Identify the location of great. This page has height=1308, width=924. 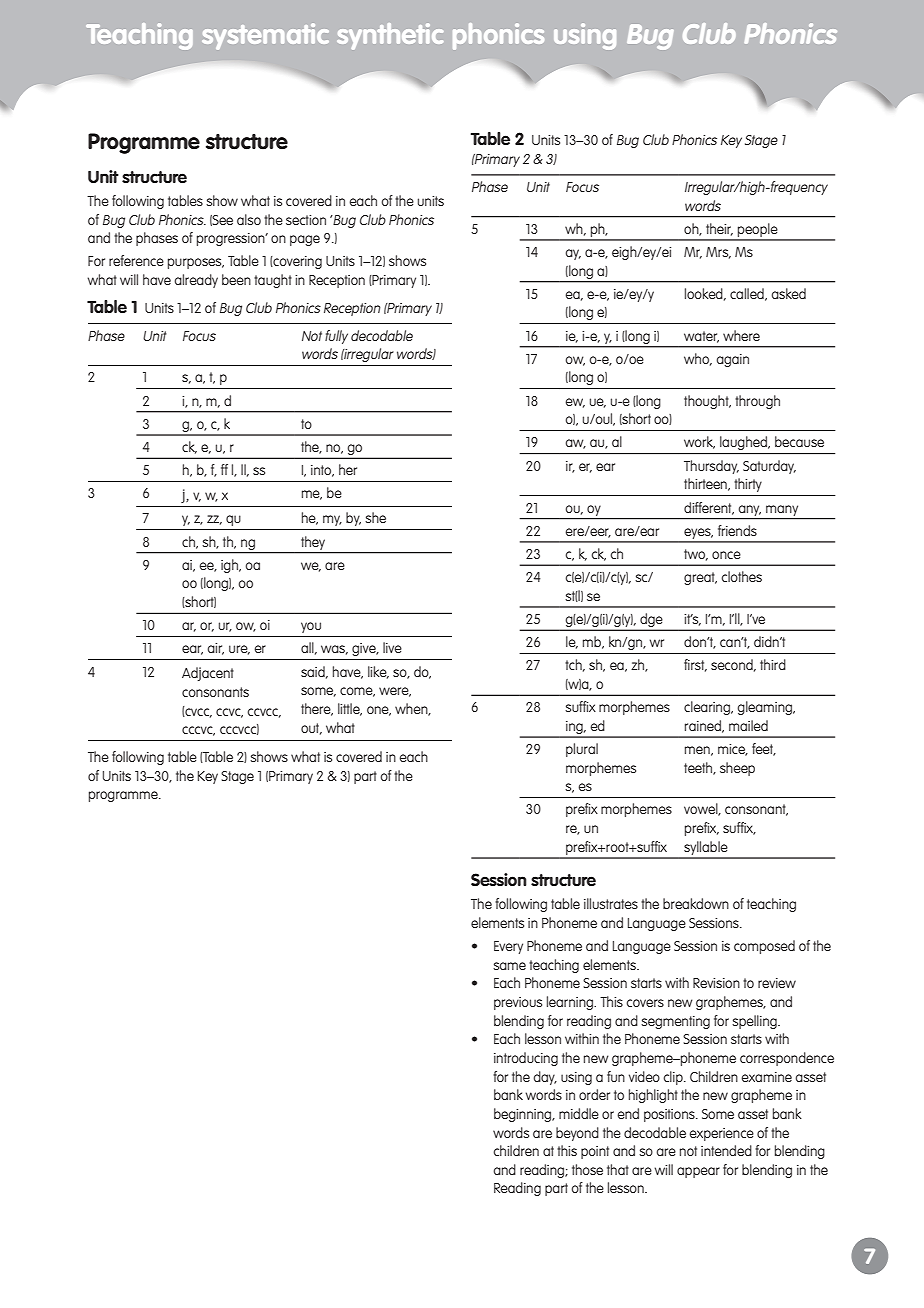
(700, 578).
